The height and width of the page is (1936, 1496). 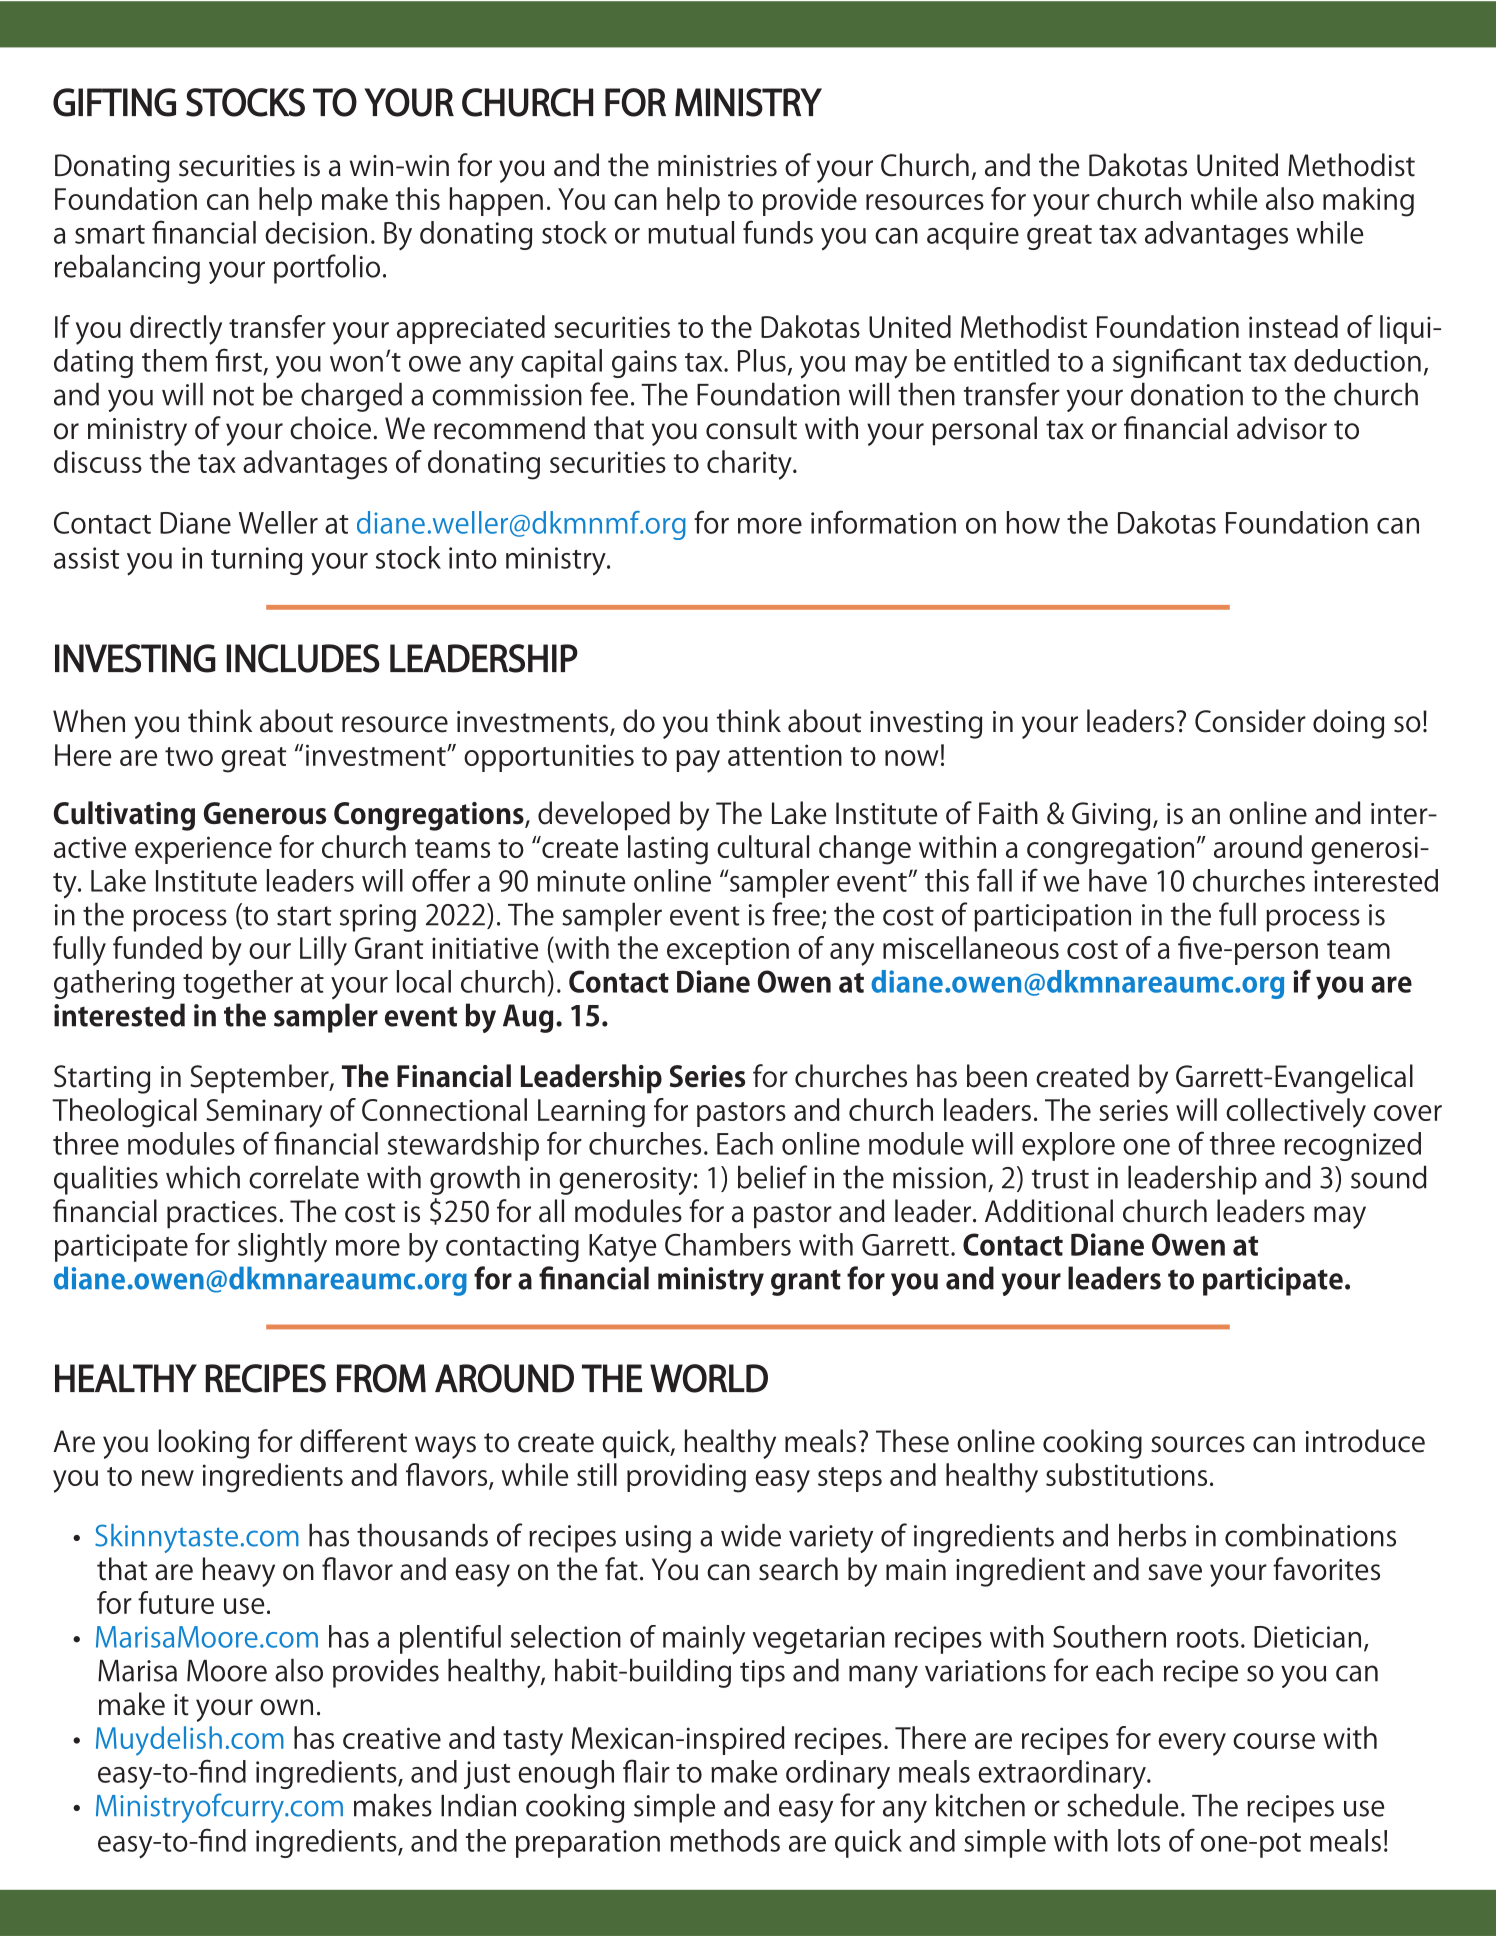 I want to click on information, so click(x=883, y=522).
